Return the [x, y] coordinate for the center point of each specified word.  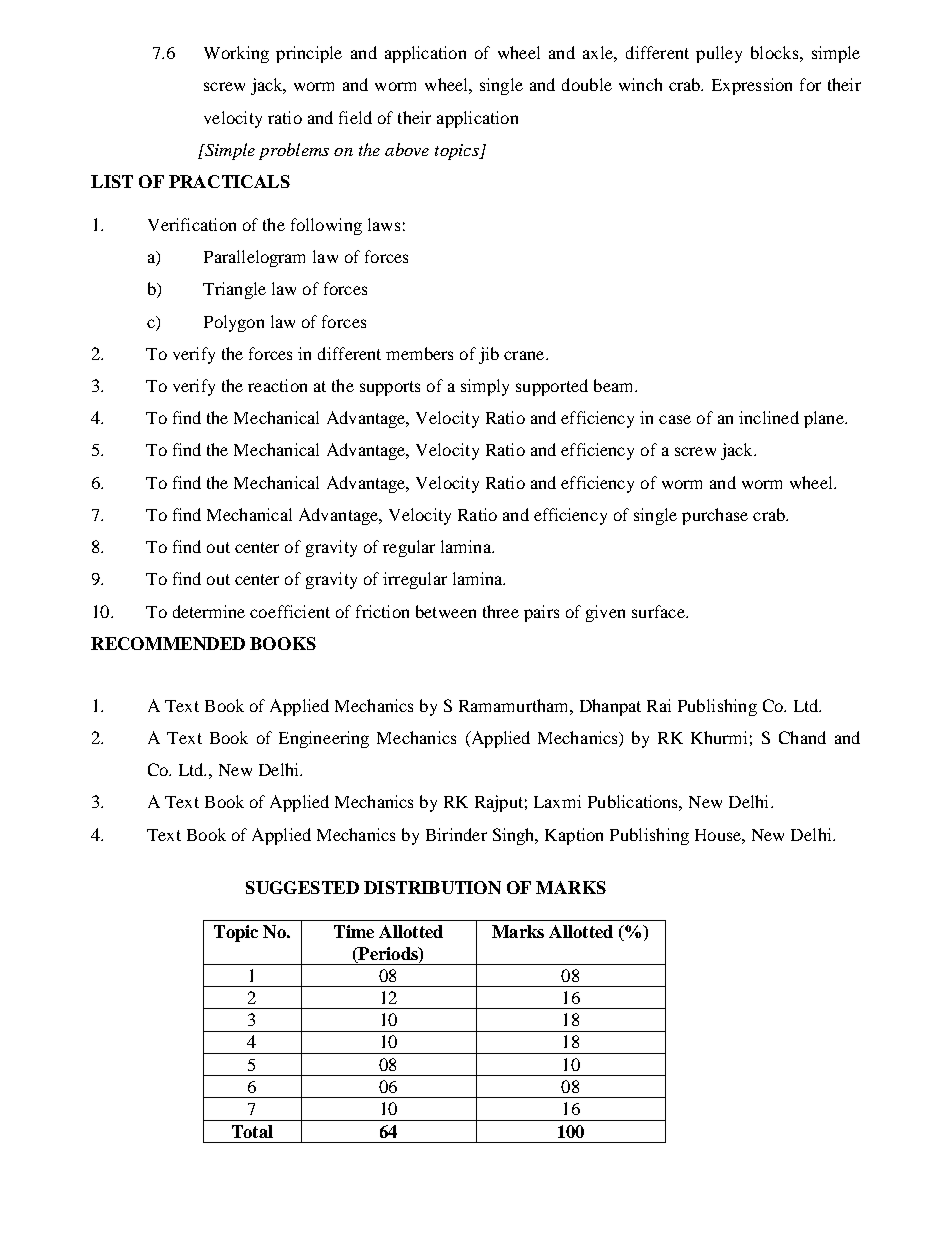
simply [485, 387]
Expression [752, 86]
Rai [659, 705]
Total [252, 1131]
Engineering [324, 739]
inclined [769, 417]
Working [236, 54]
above [407, 149]
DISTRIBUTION [432, 887]
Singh [515, 836]
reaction [277, 385]
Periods [388, 953]
